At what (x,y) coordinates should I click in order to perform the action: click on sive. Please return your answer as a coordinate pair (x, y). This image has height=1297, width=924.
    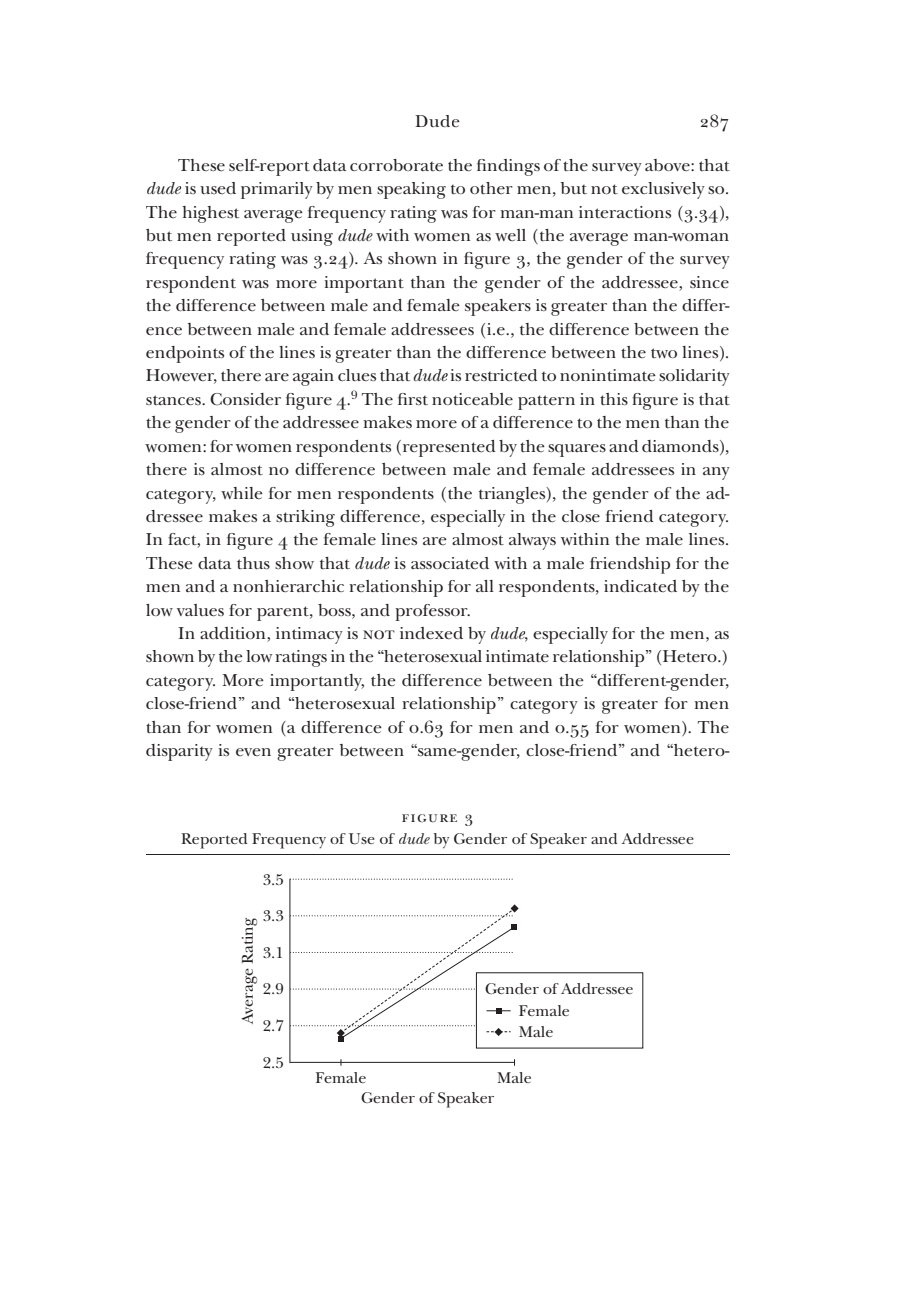
    Looking at the image, I should click on (677, 188).
